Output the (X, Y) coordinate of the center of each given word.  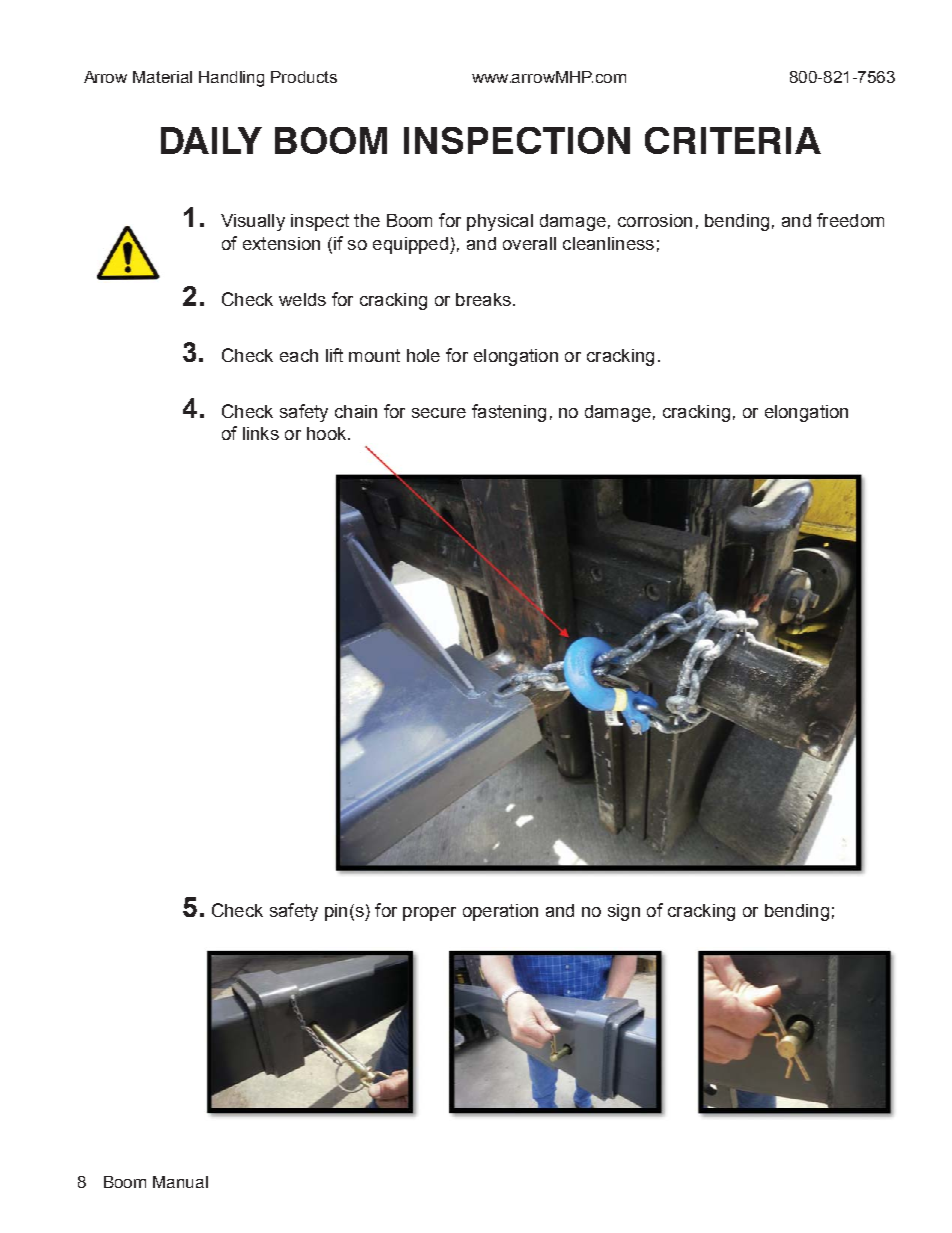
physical (500, 222)
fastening (509, 413)
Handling (231, 79)
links (261, 433)
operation (500, 912)
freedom (850, 220)
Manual (180, 1182)
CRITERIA (733, 140)
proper (429, 914)
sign (624, 912)
